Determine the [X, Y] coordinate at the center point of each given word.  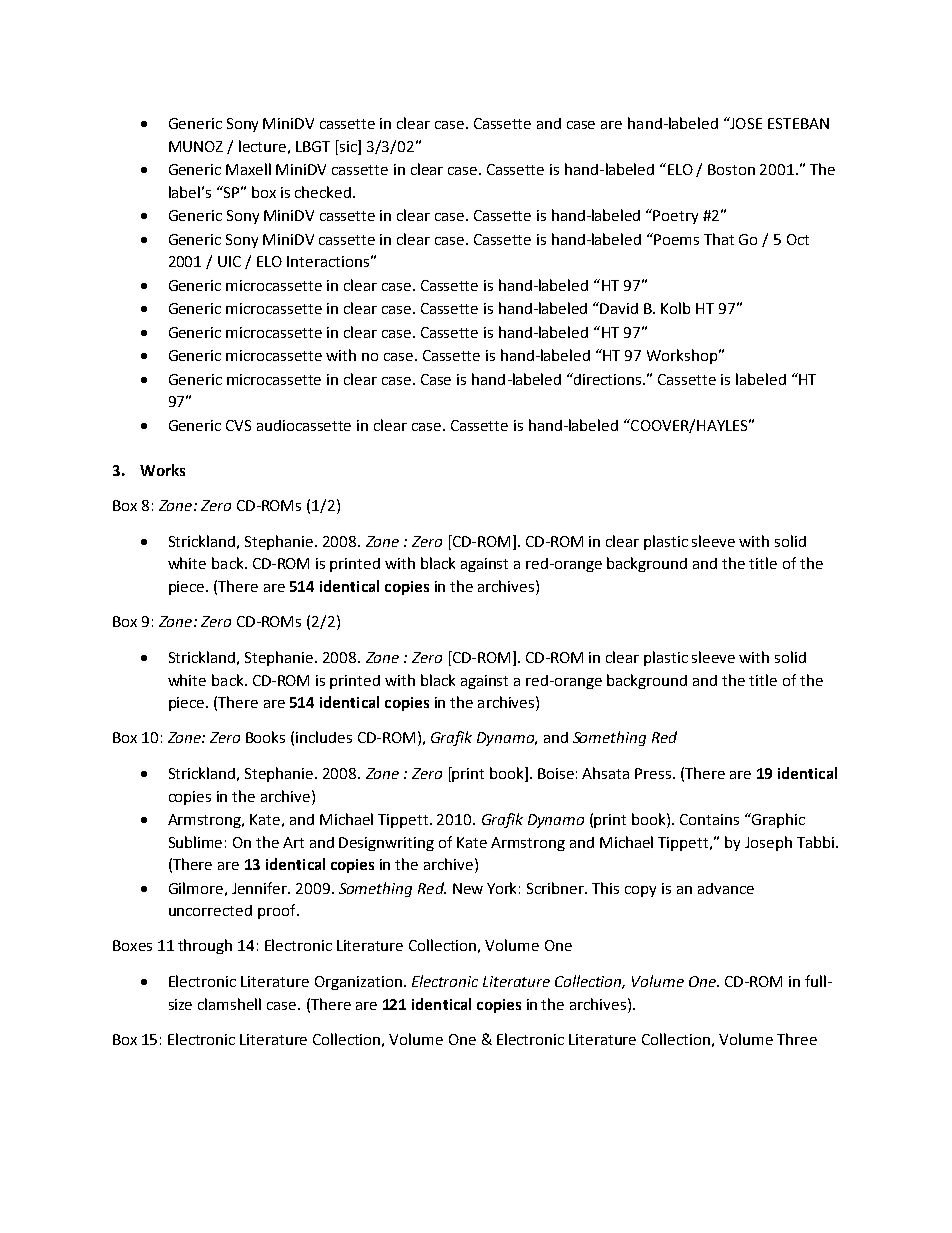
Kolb [675, 308]
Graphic [777, 820]
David [619, 308]
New [468, 888]
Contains [709, 819]
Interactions [328, 261]
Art [293, 842]
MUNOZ [196, 146]
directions [608, 379]
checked [324, 192]
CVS [238, 425]
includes [324, 737]
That [719, 239]
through [205, 946]
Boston [731, 169]
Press [653, 773]
